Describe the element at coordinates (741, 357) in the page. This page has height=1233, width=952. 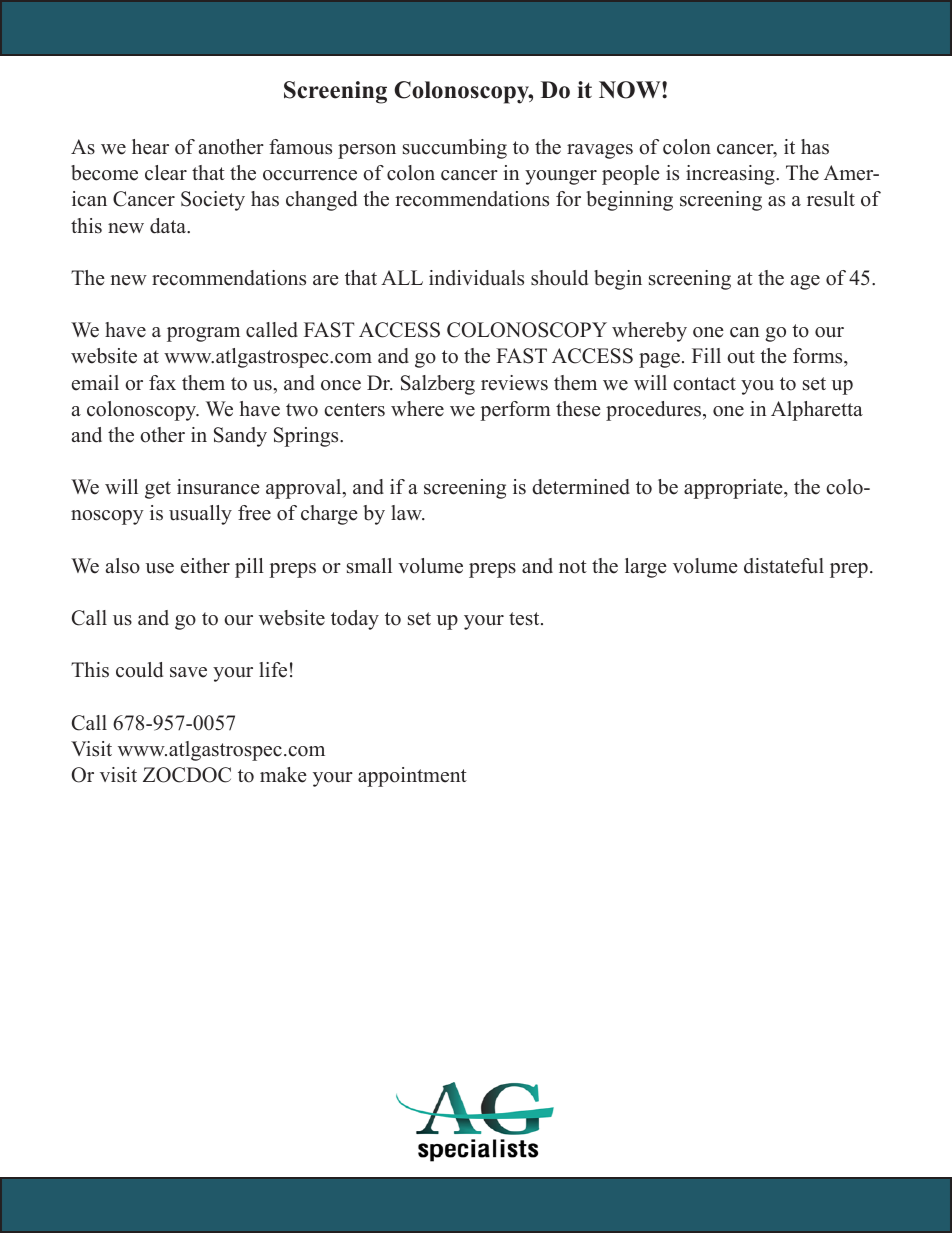
I see `out` at that location.
